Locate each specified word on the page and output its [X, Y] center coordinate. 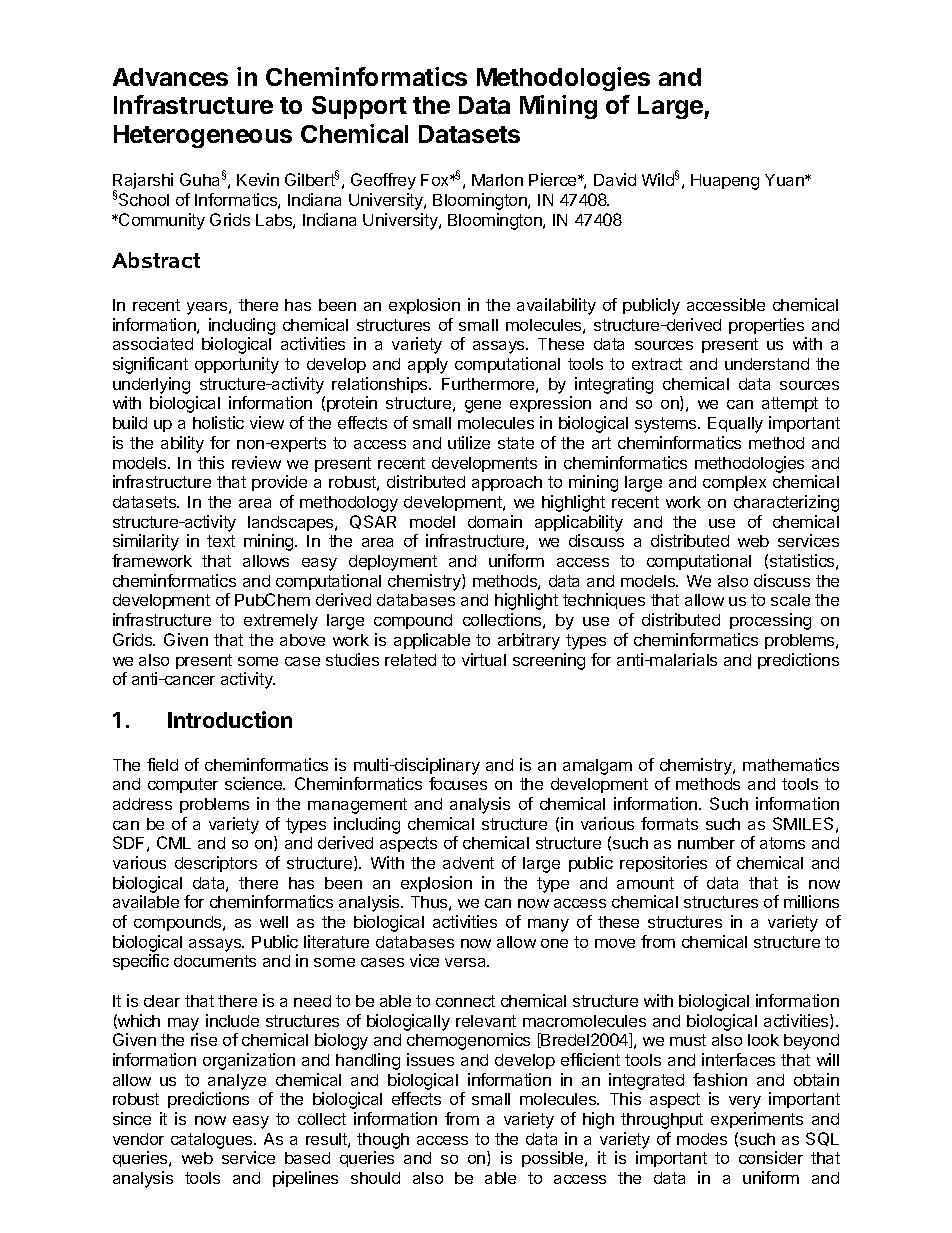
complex [734, 483]
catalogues [213, 1141]
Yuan [785, 180]
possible [554, 1159]
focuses [458, 783]
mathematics [791, 764]
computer [183, 785]
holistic [218, 422]
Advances [170, 77]
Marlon [497, 180]
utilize [469, 442]
